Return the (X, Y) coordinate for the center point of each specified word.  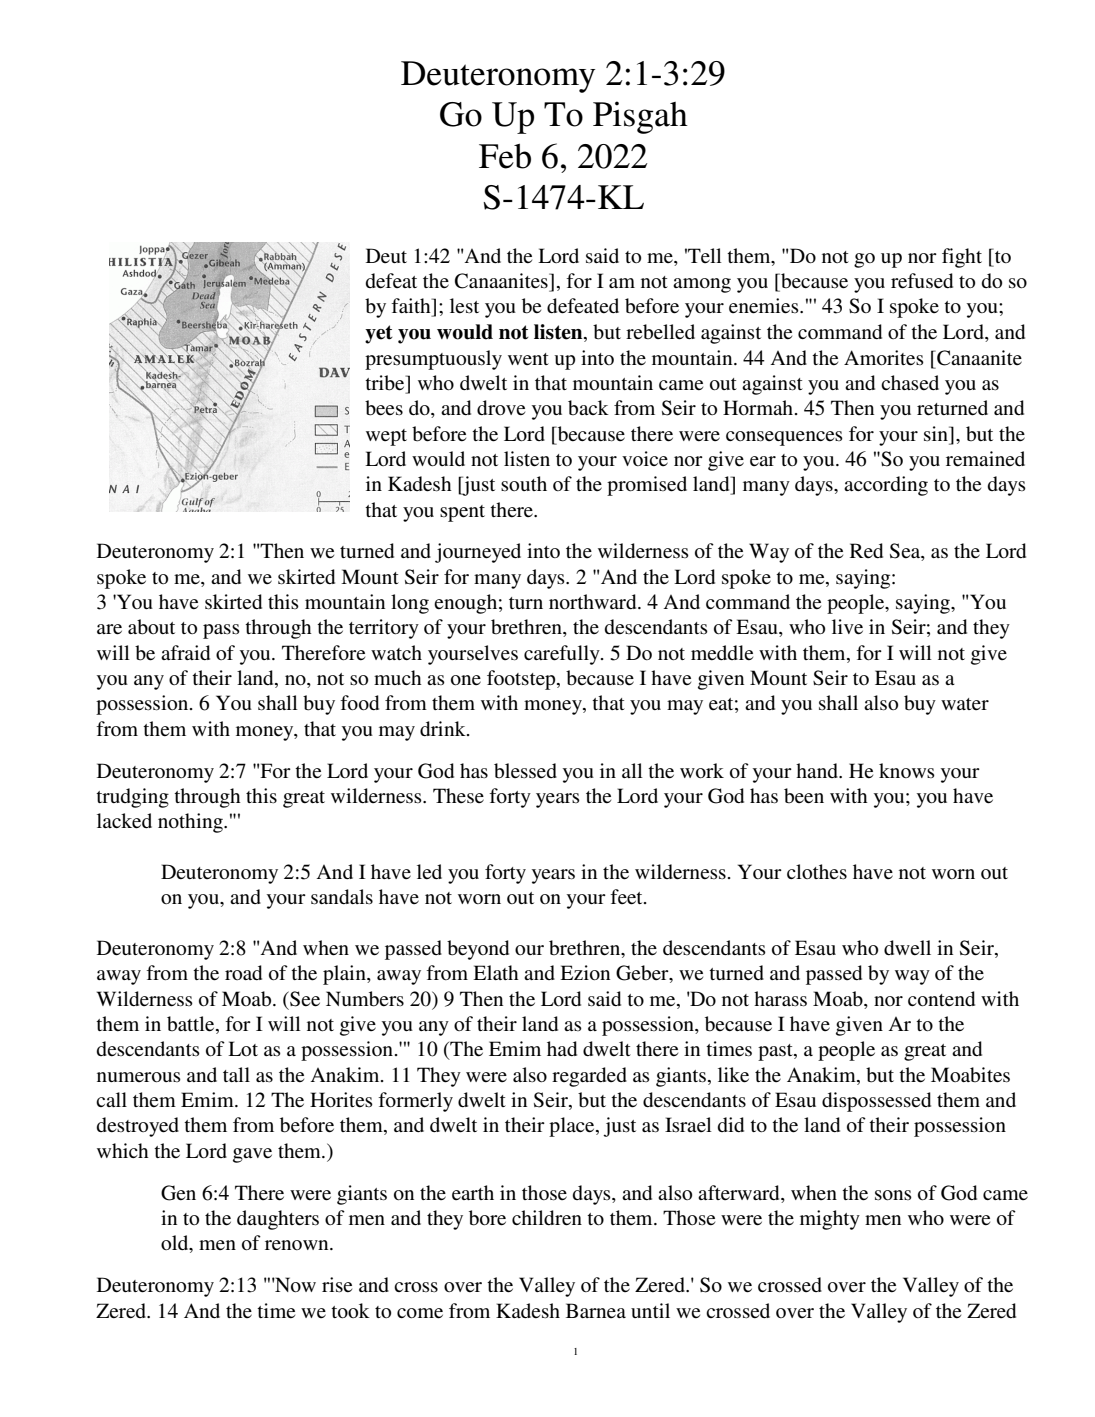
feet (627, 897)
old (176, 1244)
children (547, 1218)
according (886, 486)
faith (412, 307)
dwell (907, 948)
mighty (830, 1220)
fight (962, 258)
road (243, 972)
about (151, 627)
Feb (505, 156)
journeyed (478, 553)
